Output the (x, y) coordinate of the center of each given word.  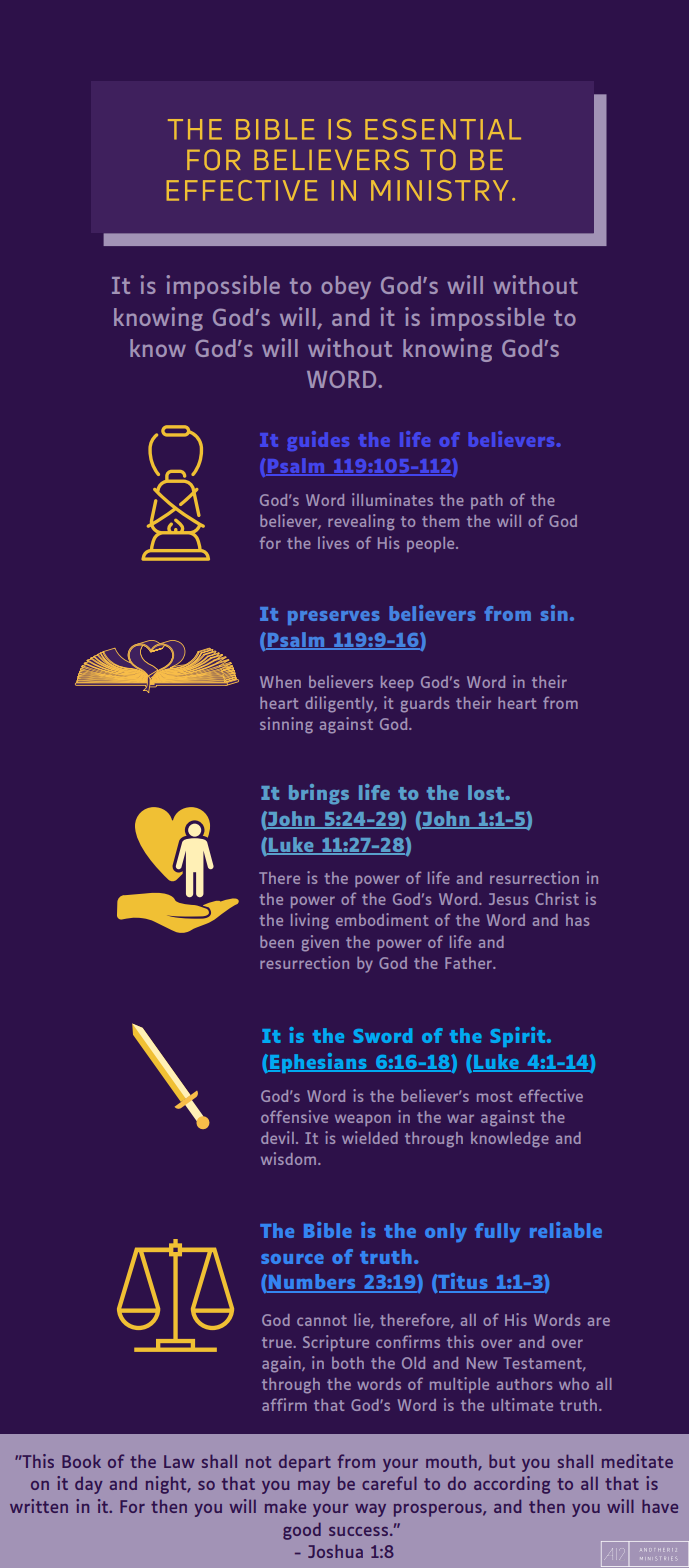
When (280, 682)
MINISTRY (440, 190)
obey (346, 288)
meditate (637, 1461)
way (370, 1510)
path (487, 501)
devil (277, 1137)
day (88, 1485)
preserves (334, 618)
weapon (363, 1120)
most (494, 1096)
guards (425, 705)
